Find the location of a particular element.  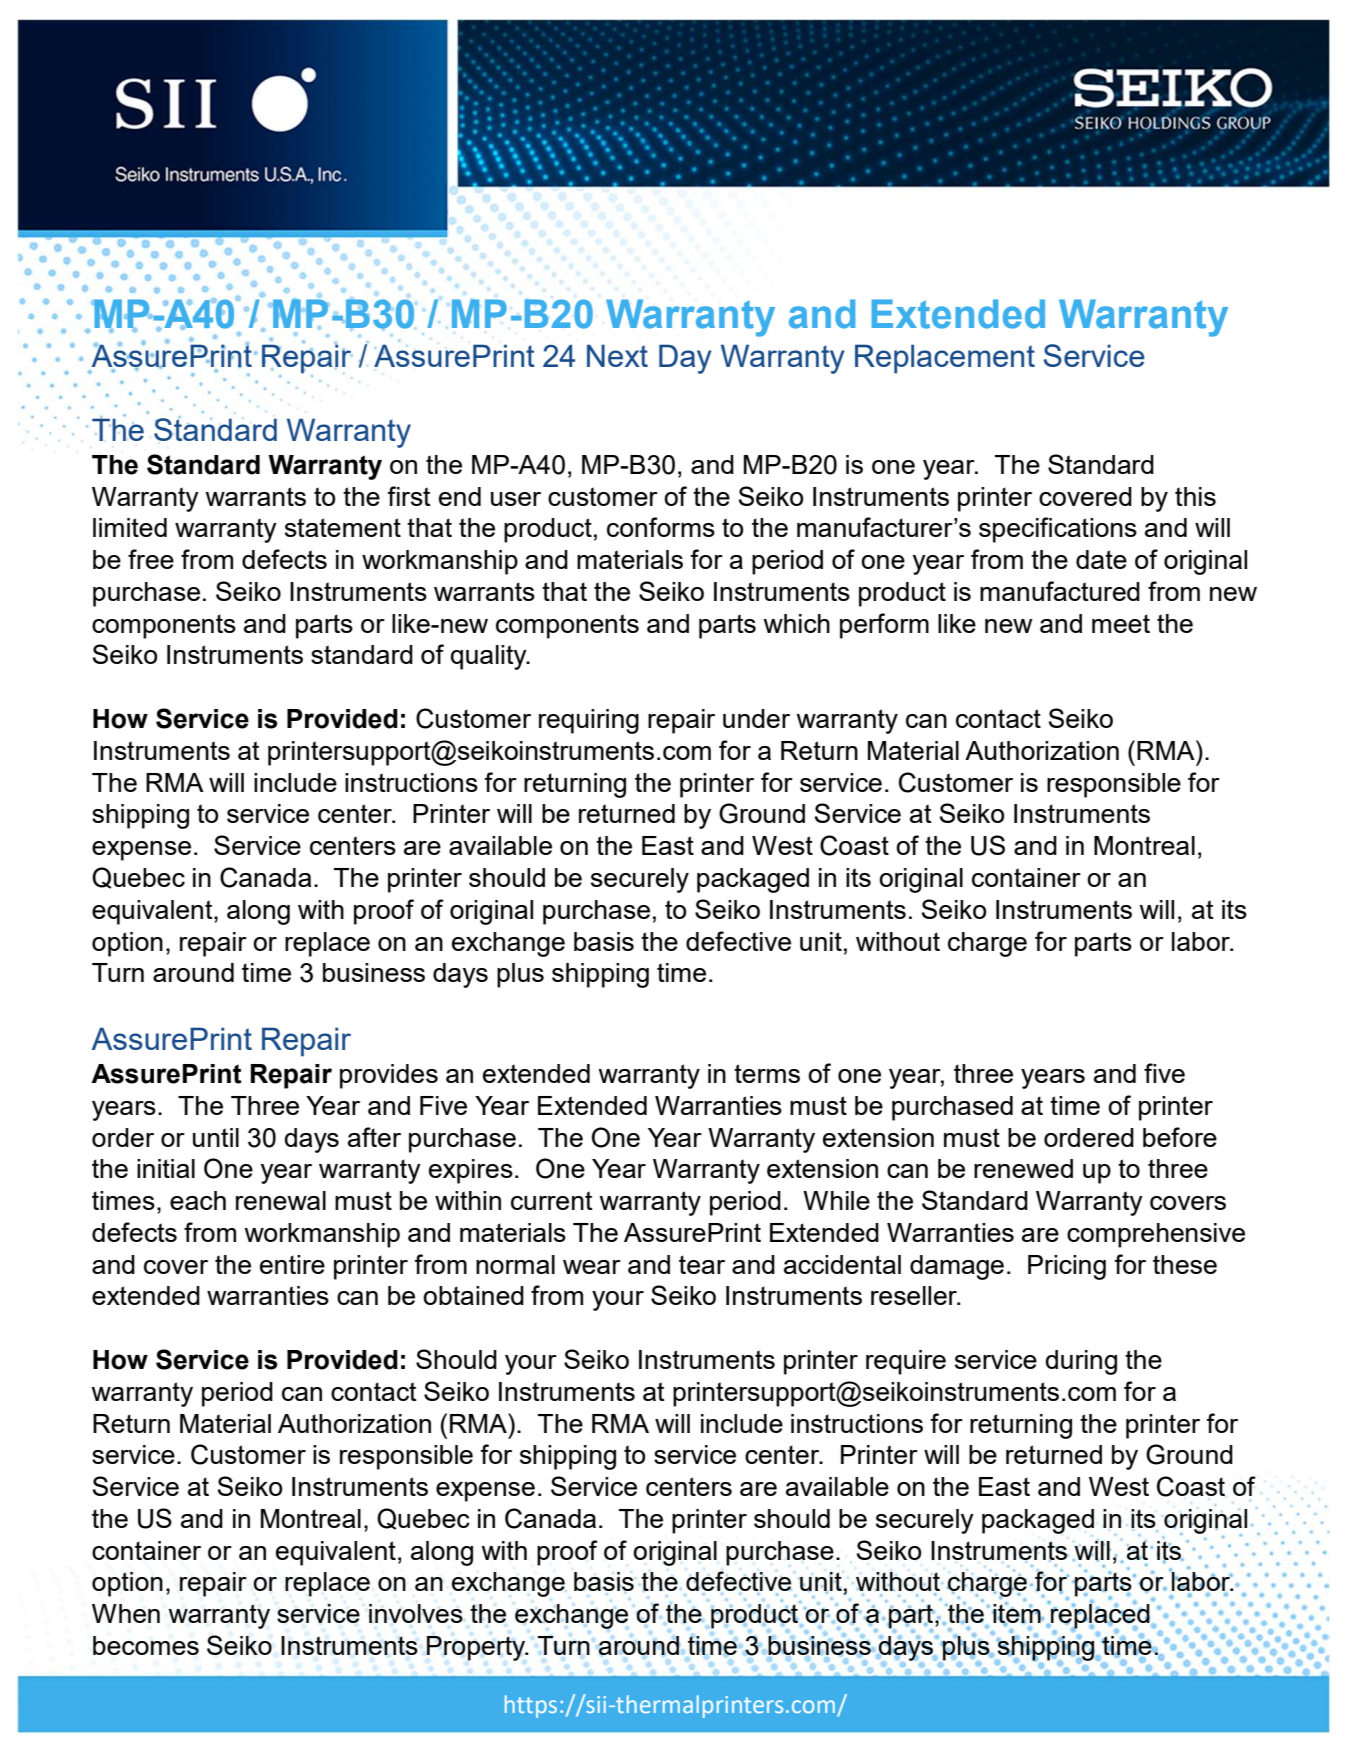

becomes is located at coordinates (146, 1645).
